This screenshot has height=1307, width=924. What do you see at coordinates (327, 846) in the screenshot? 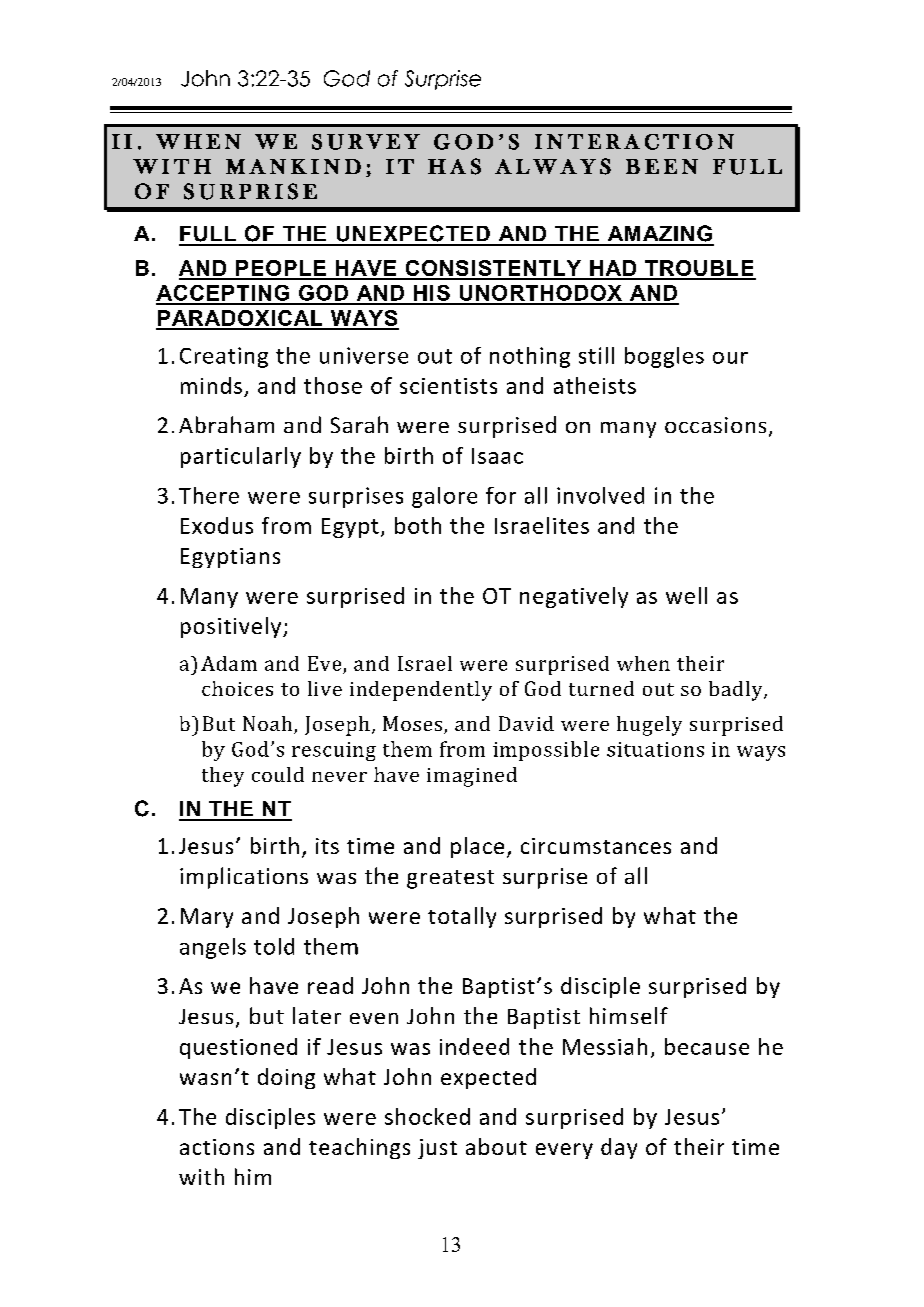
I see `its` at bounding box center [327, 846].
